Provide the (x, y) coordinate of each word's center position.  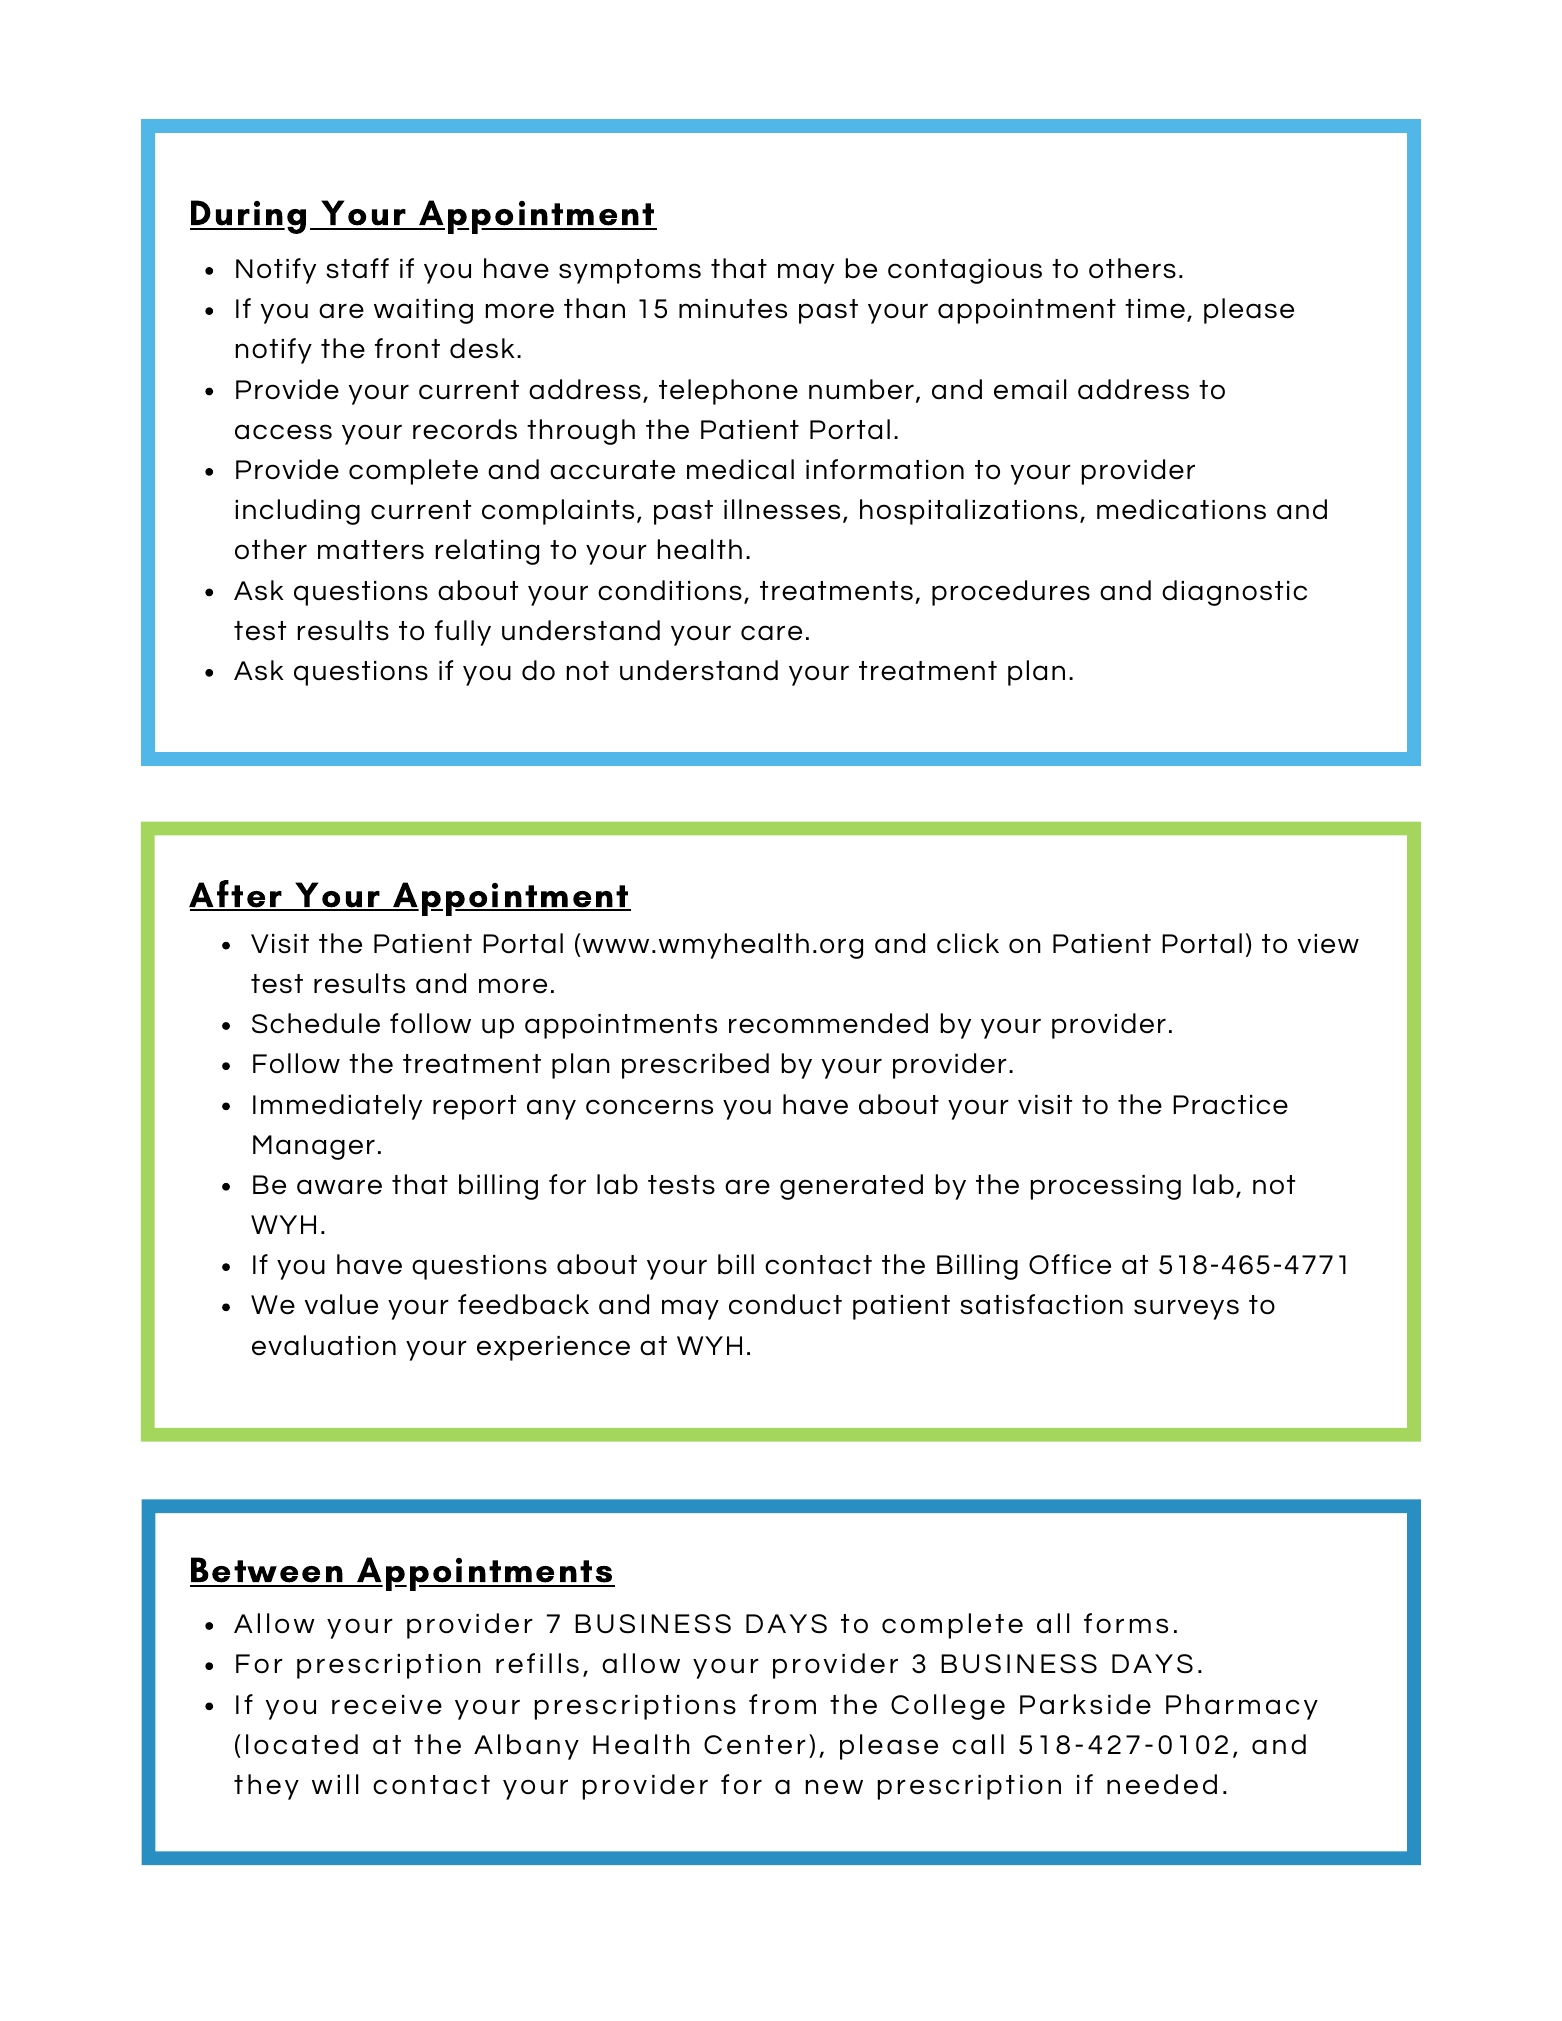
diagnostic (1234, 593)
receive (387, 1705)
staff (357, 268)
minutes (733, 309)
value (341, 1304)
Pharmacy (1242, 1707)
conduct (785, 1304)
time (1155, 308)
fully (463, 633)
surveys (1186, 1309)
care (771, 633)
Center (755, 1745)
